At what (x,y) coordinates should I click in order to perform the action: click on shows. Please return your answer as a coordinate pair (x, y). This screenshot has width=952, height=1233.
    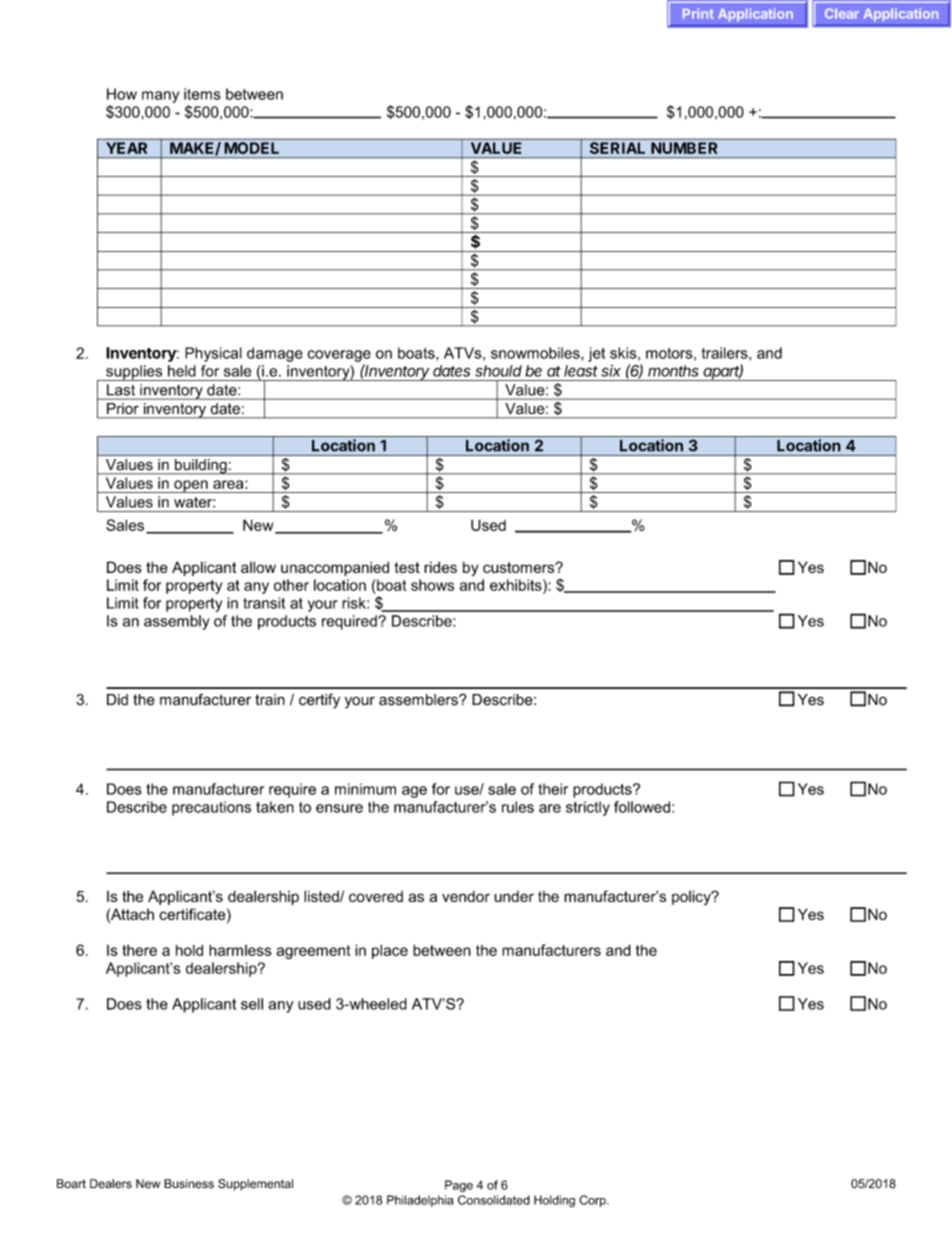
    Looking at the image, I should click on (432, 585).
